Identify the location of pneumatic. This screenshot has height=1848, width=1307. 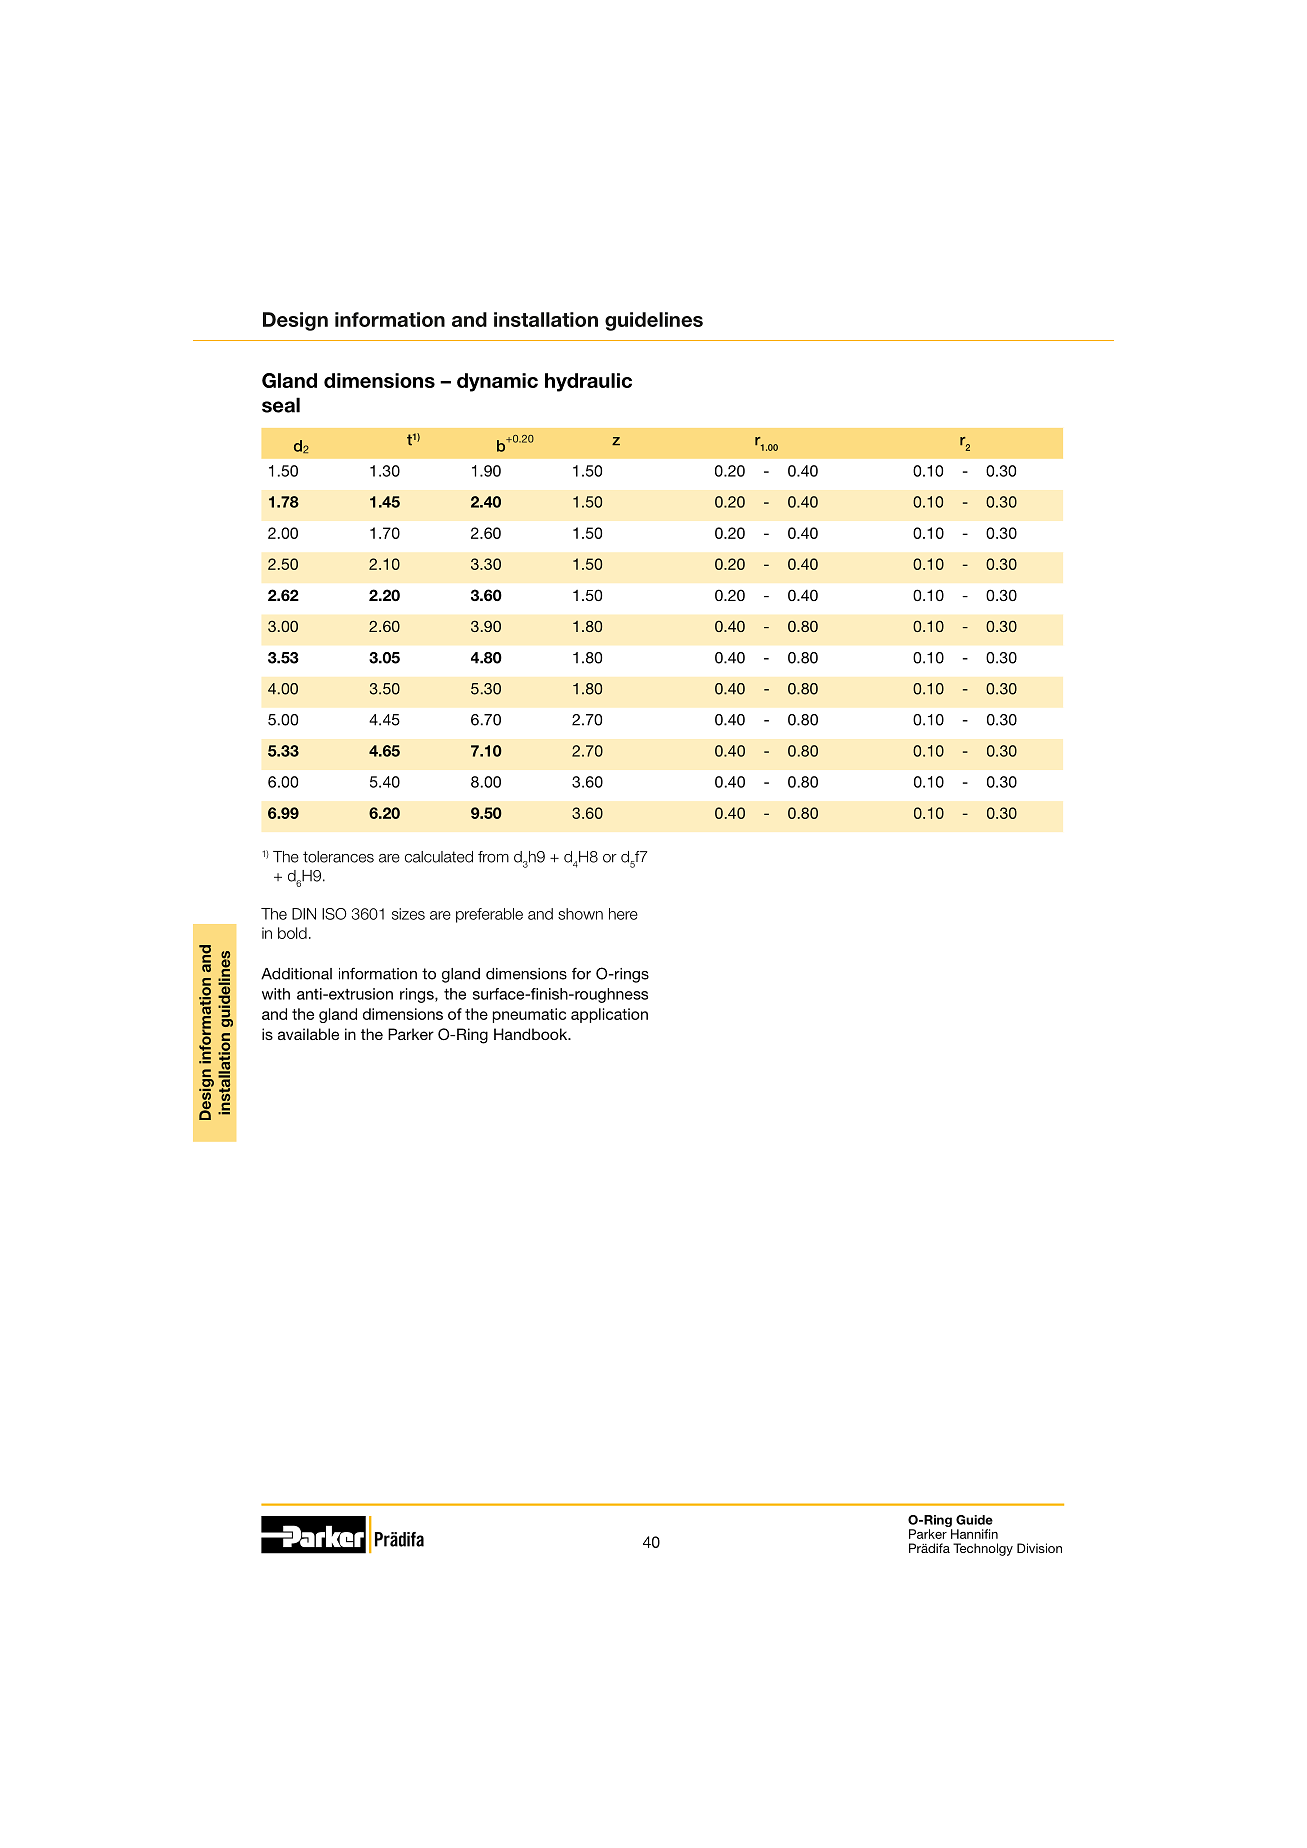
(529, 1015).
